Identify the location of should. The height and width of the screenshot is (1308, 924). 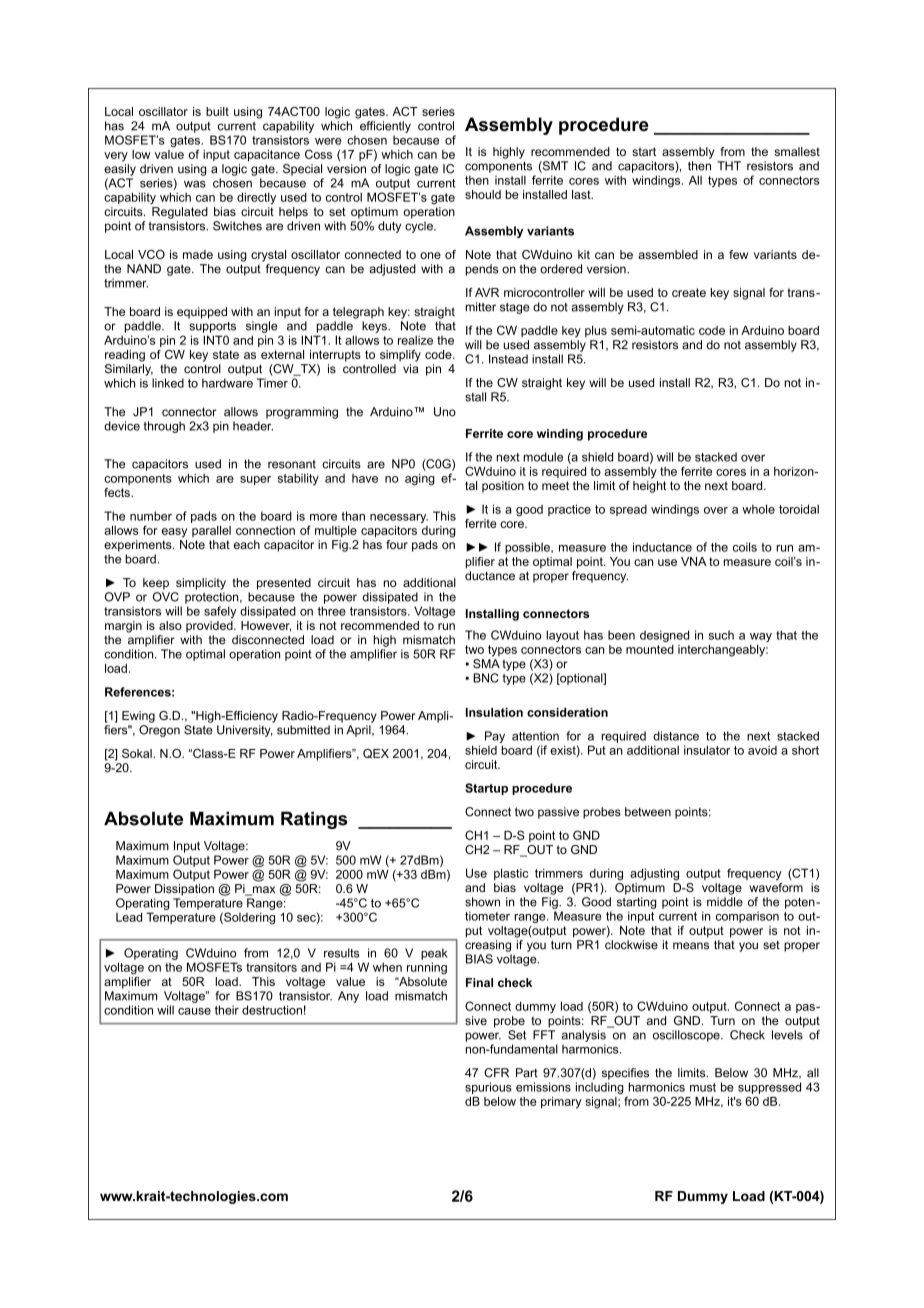
(483, 194).
